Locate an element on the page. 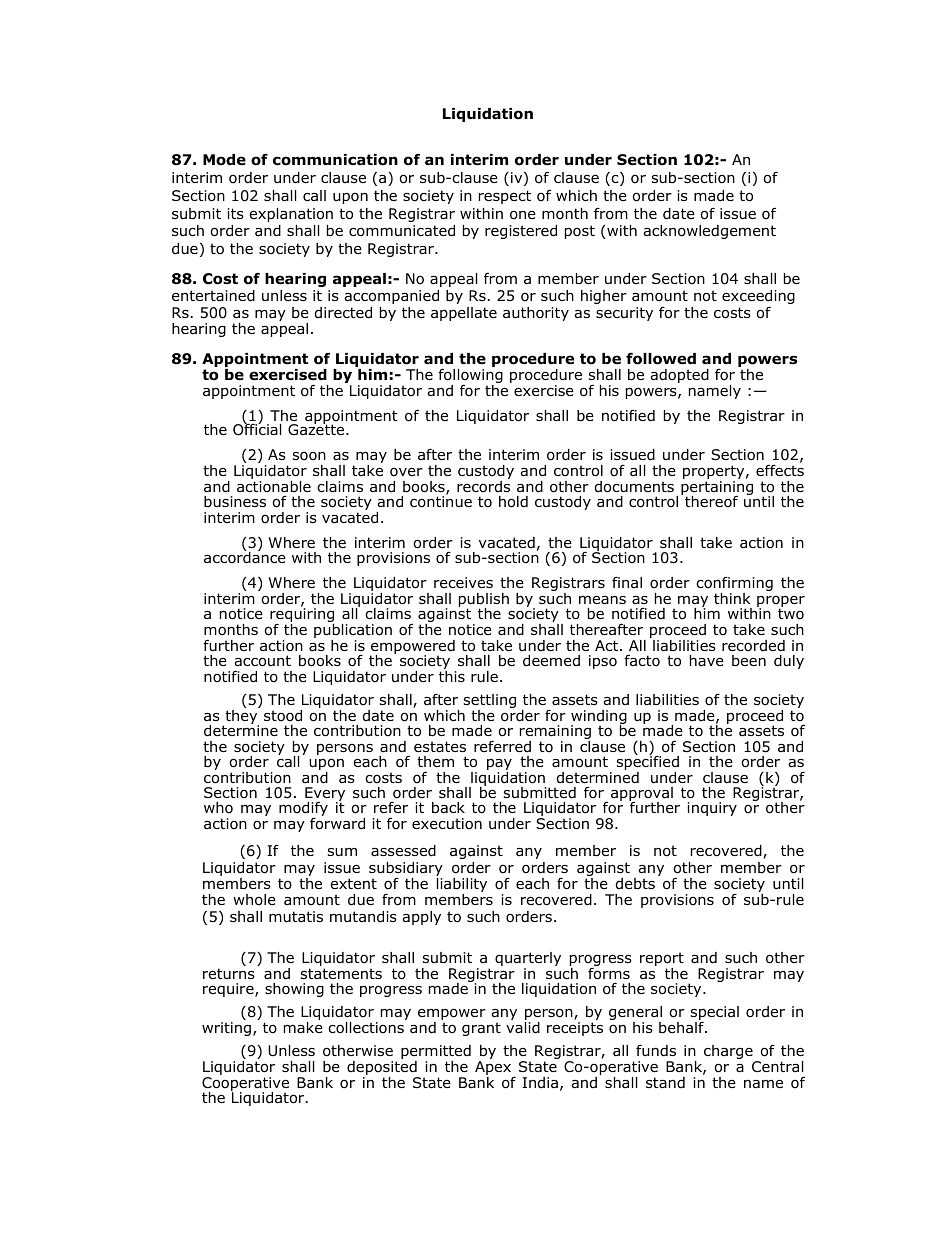 The width and height of the page is (952, 1233). explanation is located at coordinates (291, 215).
